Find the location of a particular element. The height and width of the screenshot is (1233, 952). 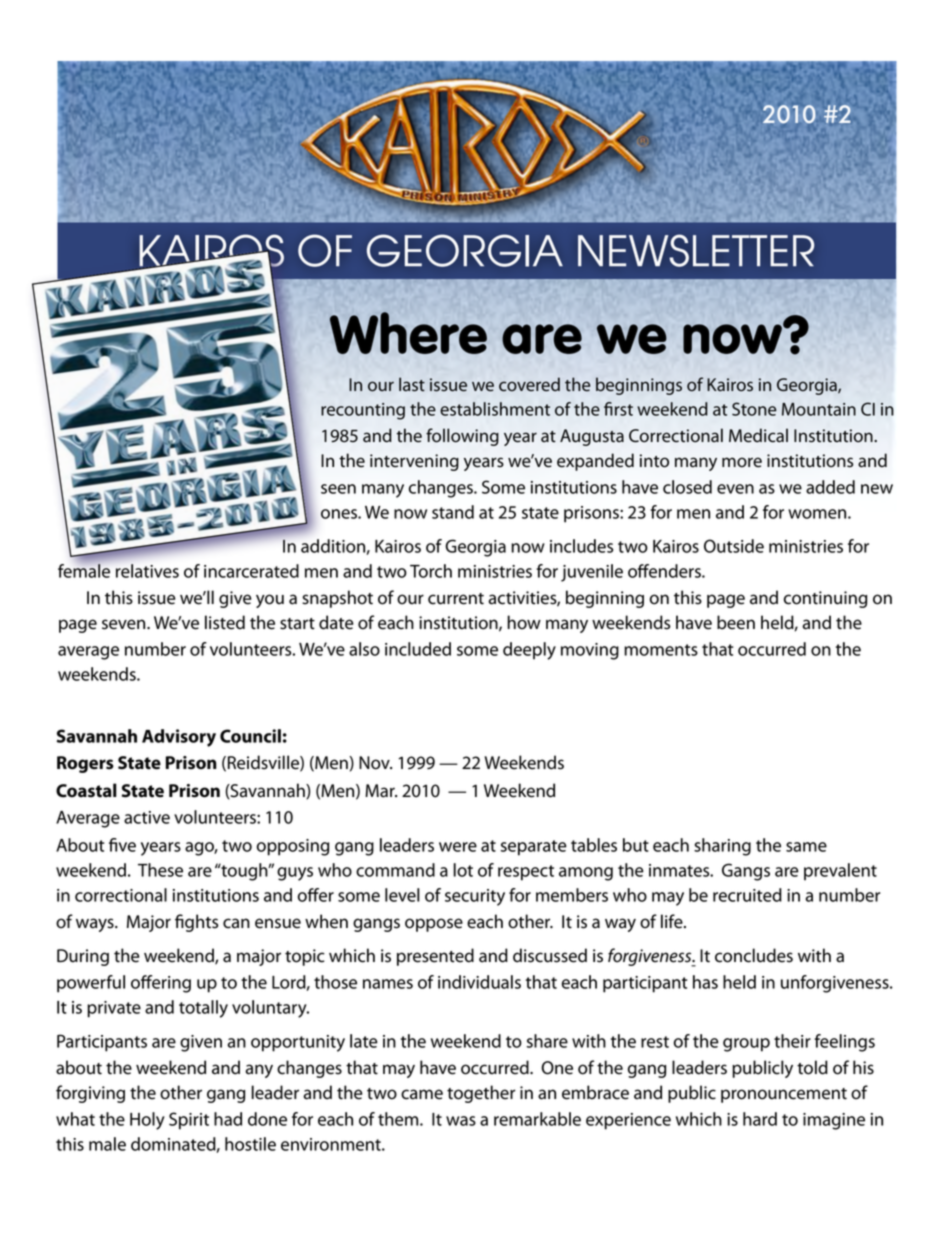

NEWSLETTER is located at coordinates (696, 250).
